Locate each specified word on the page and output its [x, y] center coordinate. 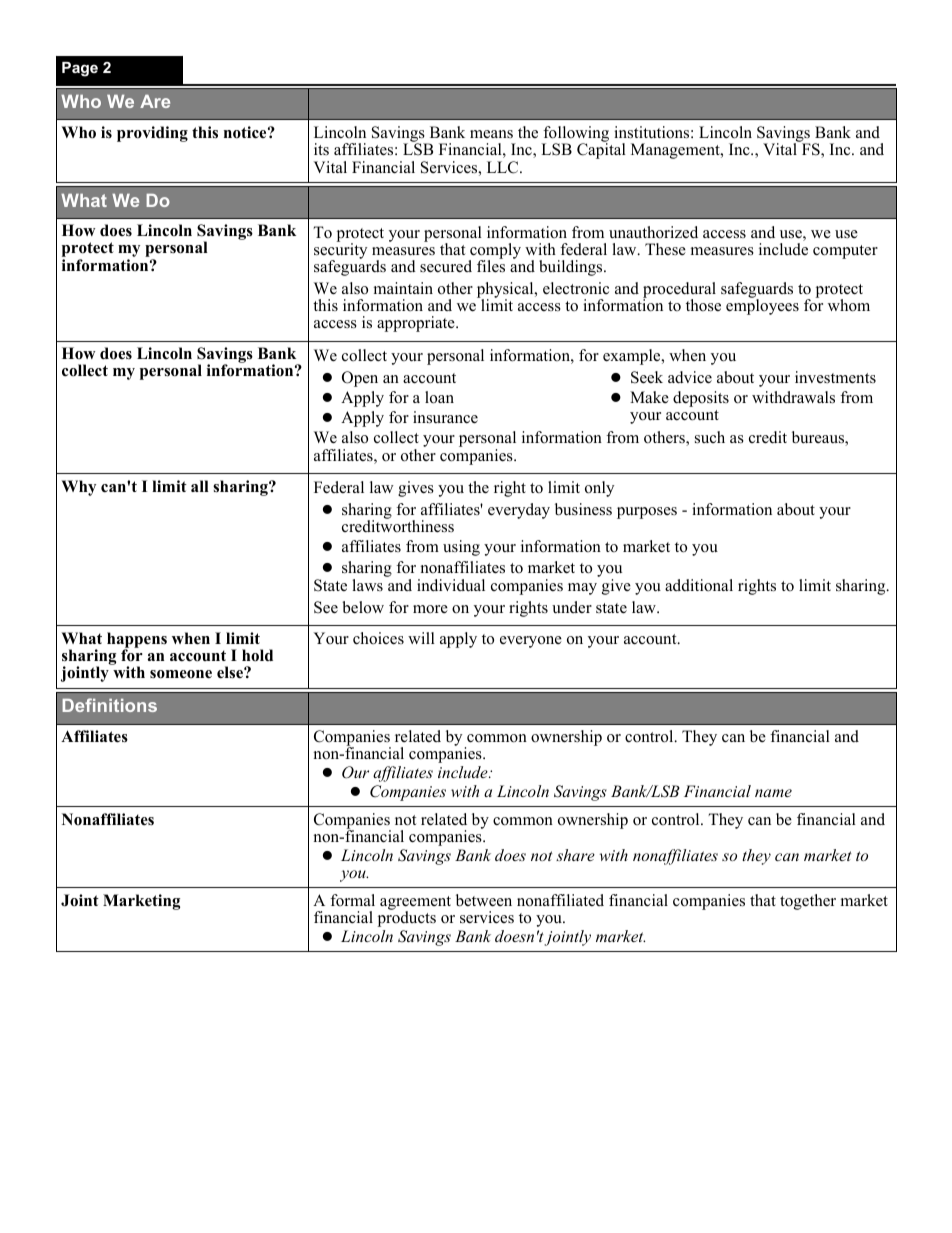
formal [352, 900]
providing [152, 134]
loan [439, 397]
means [491, 134]
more [430, 609]
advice [690, 377]
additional [699, 585]
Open [360, 379]
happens [137, 641]
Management [676, 151]
